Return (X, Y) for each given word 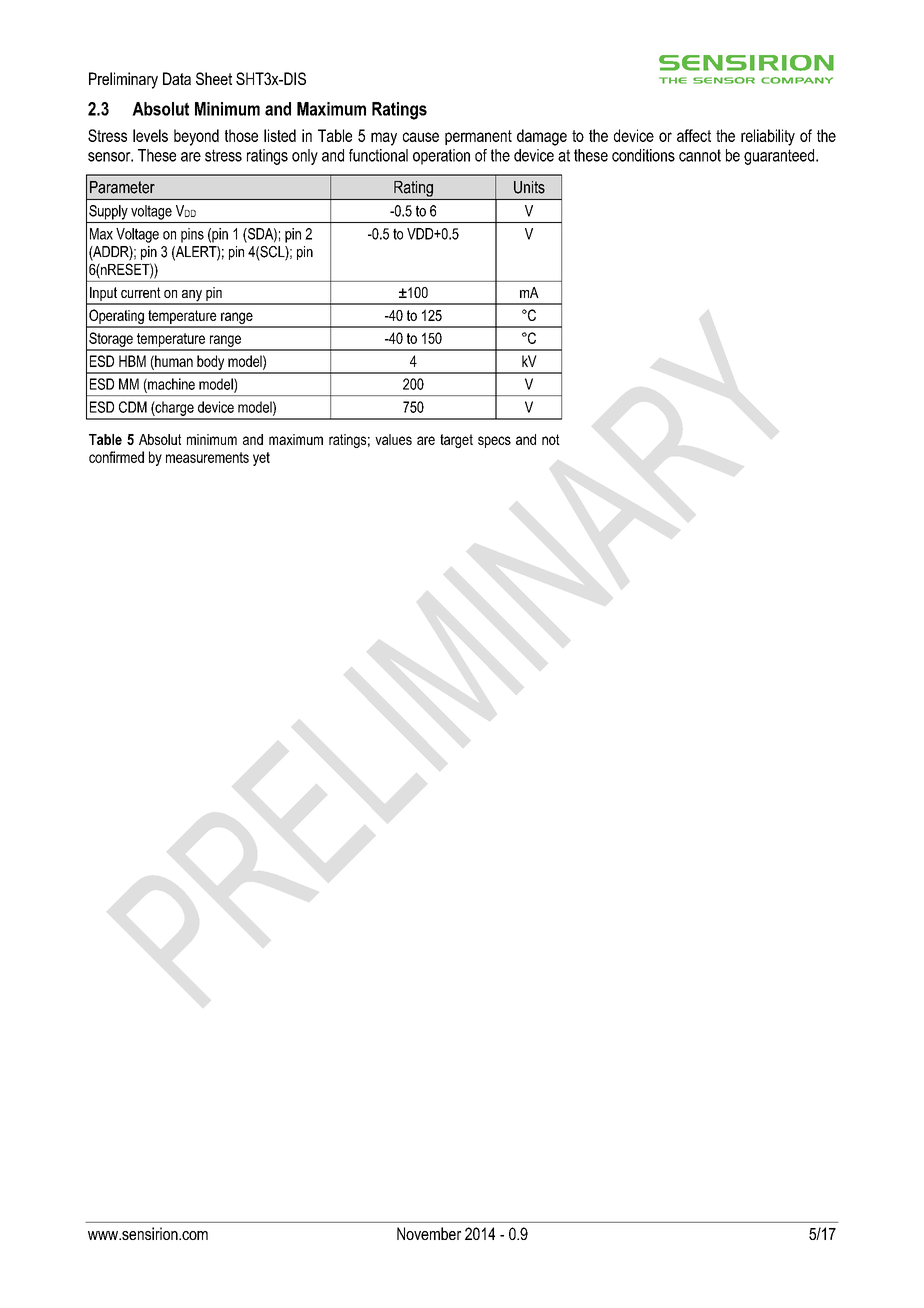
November (429, 1233)
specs (494, 442)
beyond (196, 137)
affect (694, 135)
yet (261, 459)
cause (421, 137)
